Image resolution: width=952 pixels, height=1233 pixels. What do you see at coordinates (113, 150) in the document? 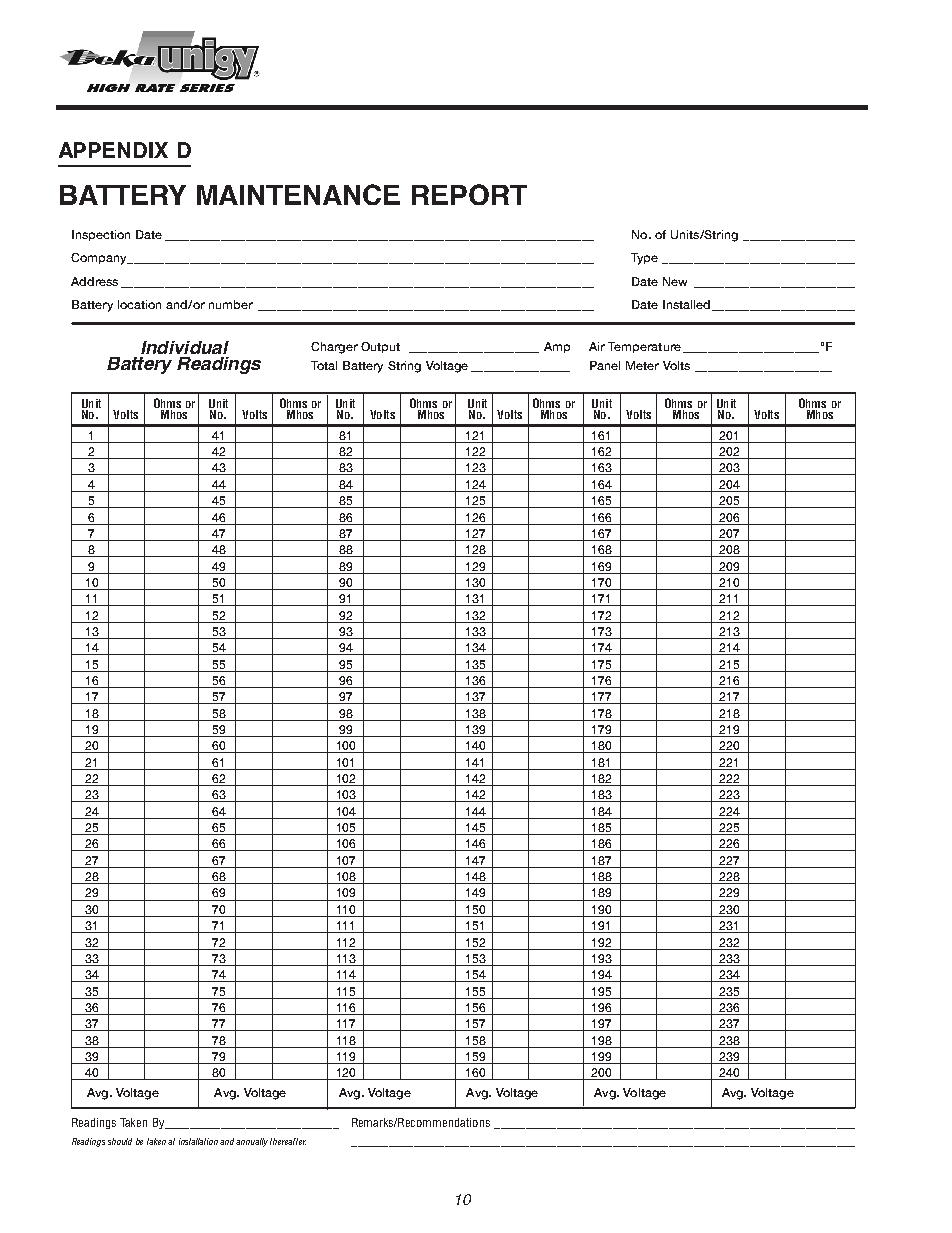
I see `APPENDIX` at bounding box center [113, 150].
